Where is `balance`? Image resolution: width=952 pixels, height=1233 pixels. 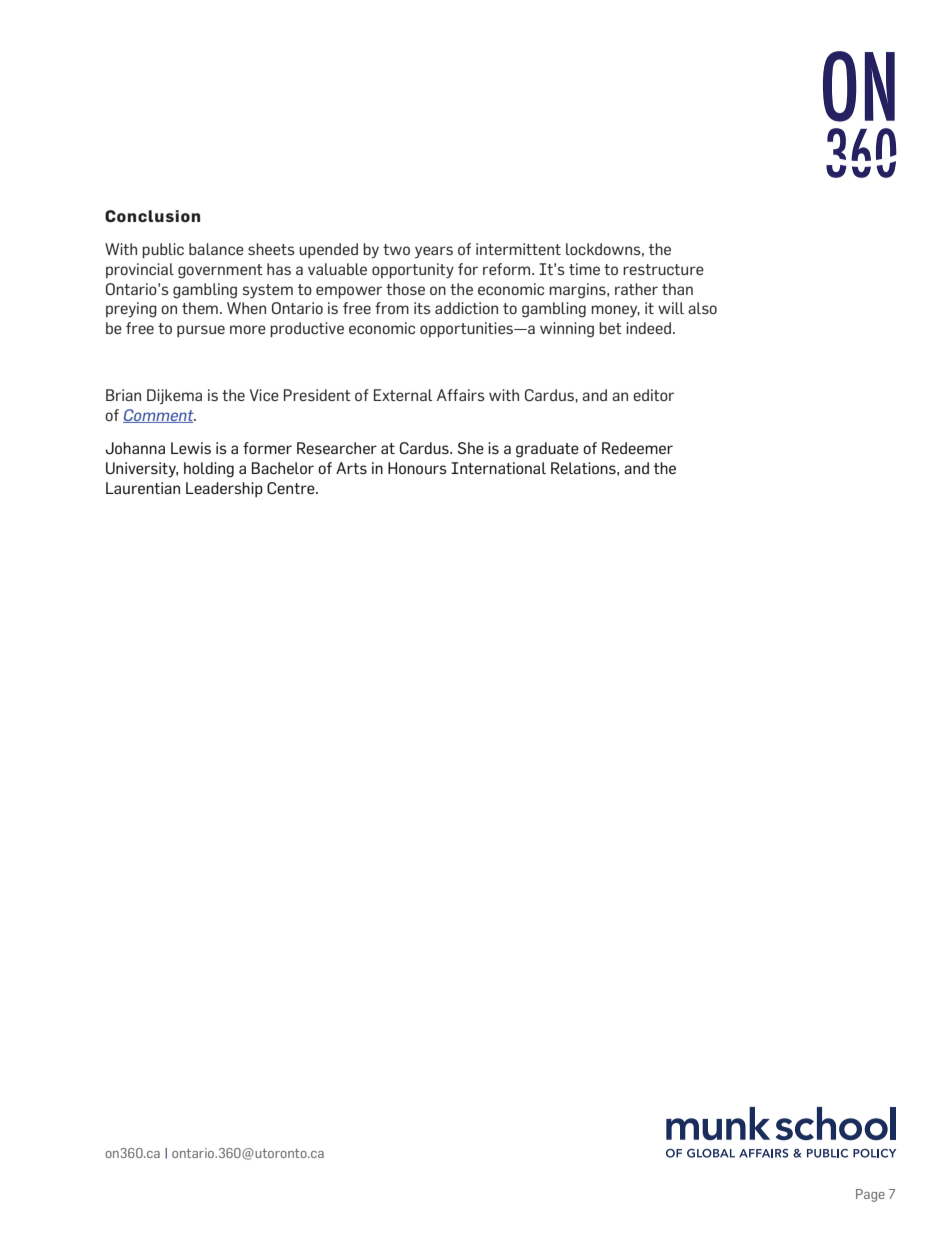
balance is located at coordinates (216, 249).
